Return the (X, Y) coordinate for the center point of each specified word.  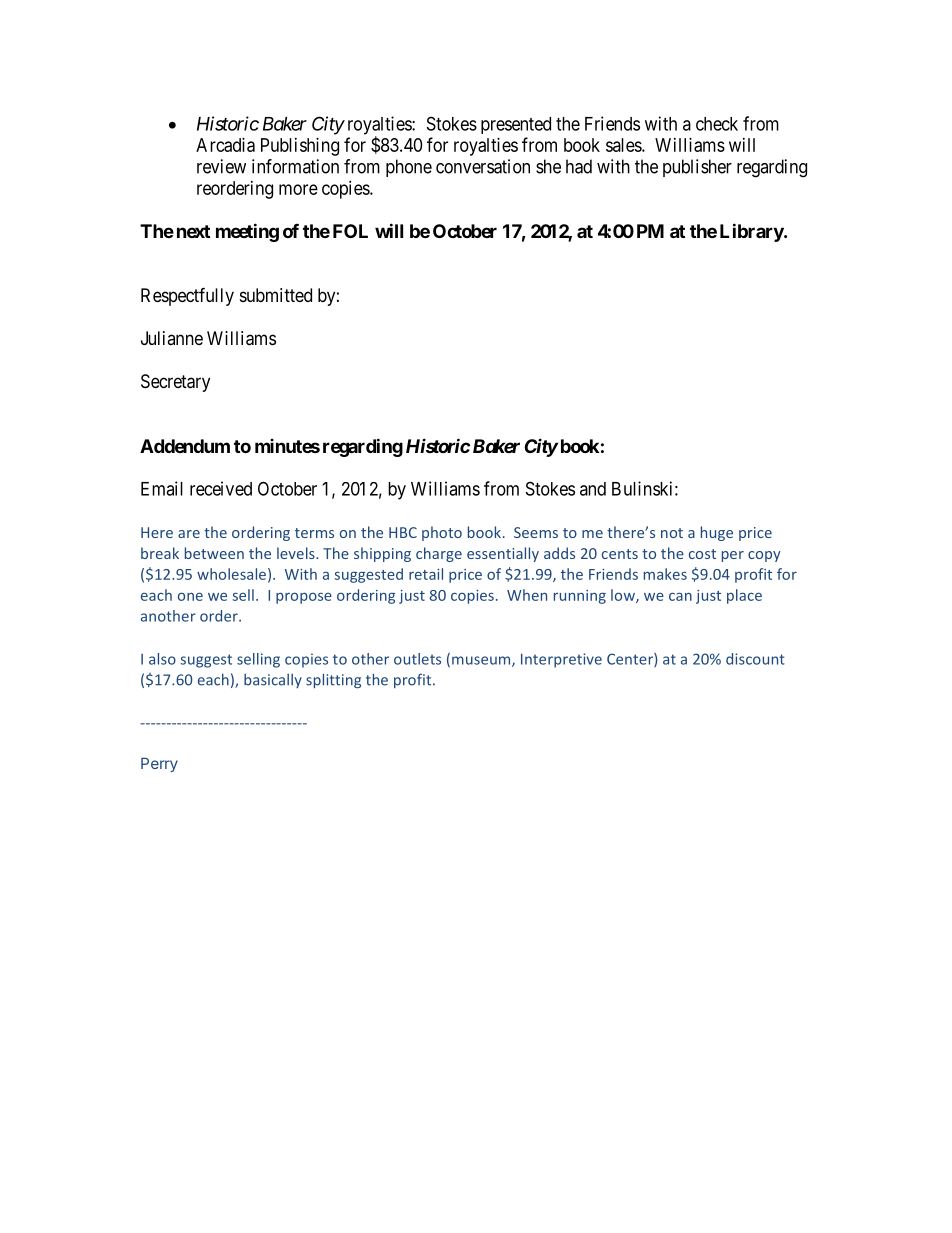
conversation (483, 166)
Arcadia (225, 145)
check (717, 124)
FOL (350, 231)
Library (752, 232)
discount (755, 659)
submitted (276, 295)
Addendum (185, 446)
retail (426, 574)
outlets (417, 659)
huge (717, 533)
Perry (159, 764)
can (680, 597)
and (593, 489)
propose (304, 598)
